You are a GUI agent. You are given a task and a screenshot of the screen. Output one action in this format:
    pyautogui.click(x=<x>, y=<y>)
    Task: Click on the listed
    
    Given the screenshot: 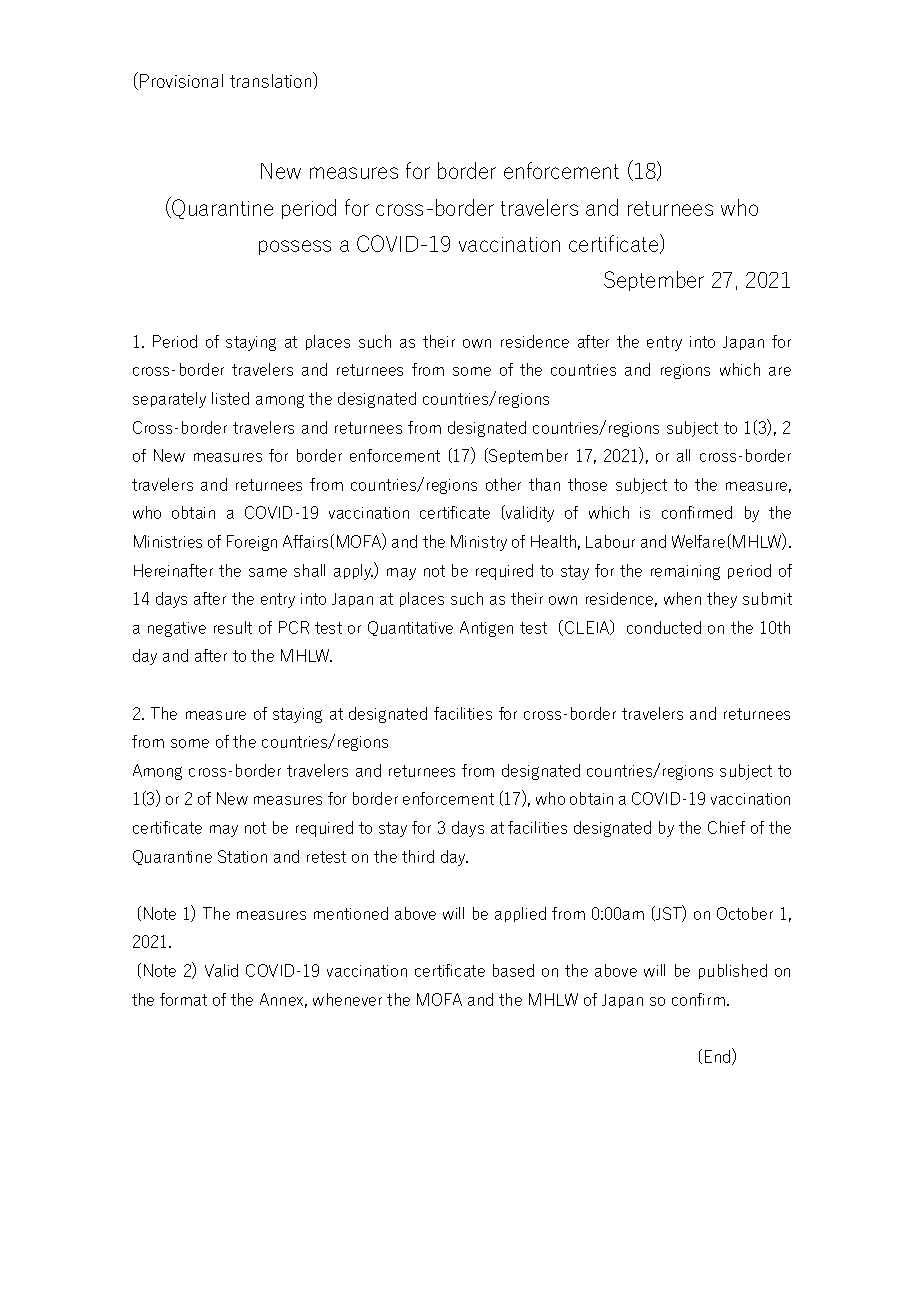 What is the action you would take?
    pyautogui.click(x=230, y=398)
